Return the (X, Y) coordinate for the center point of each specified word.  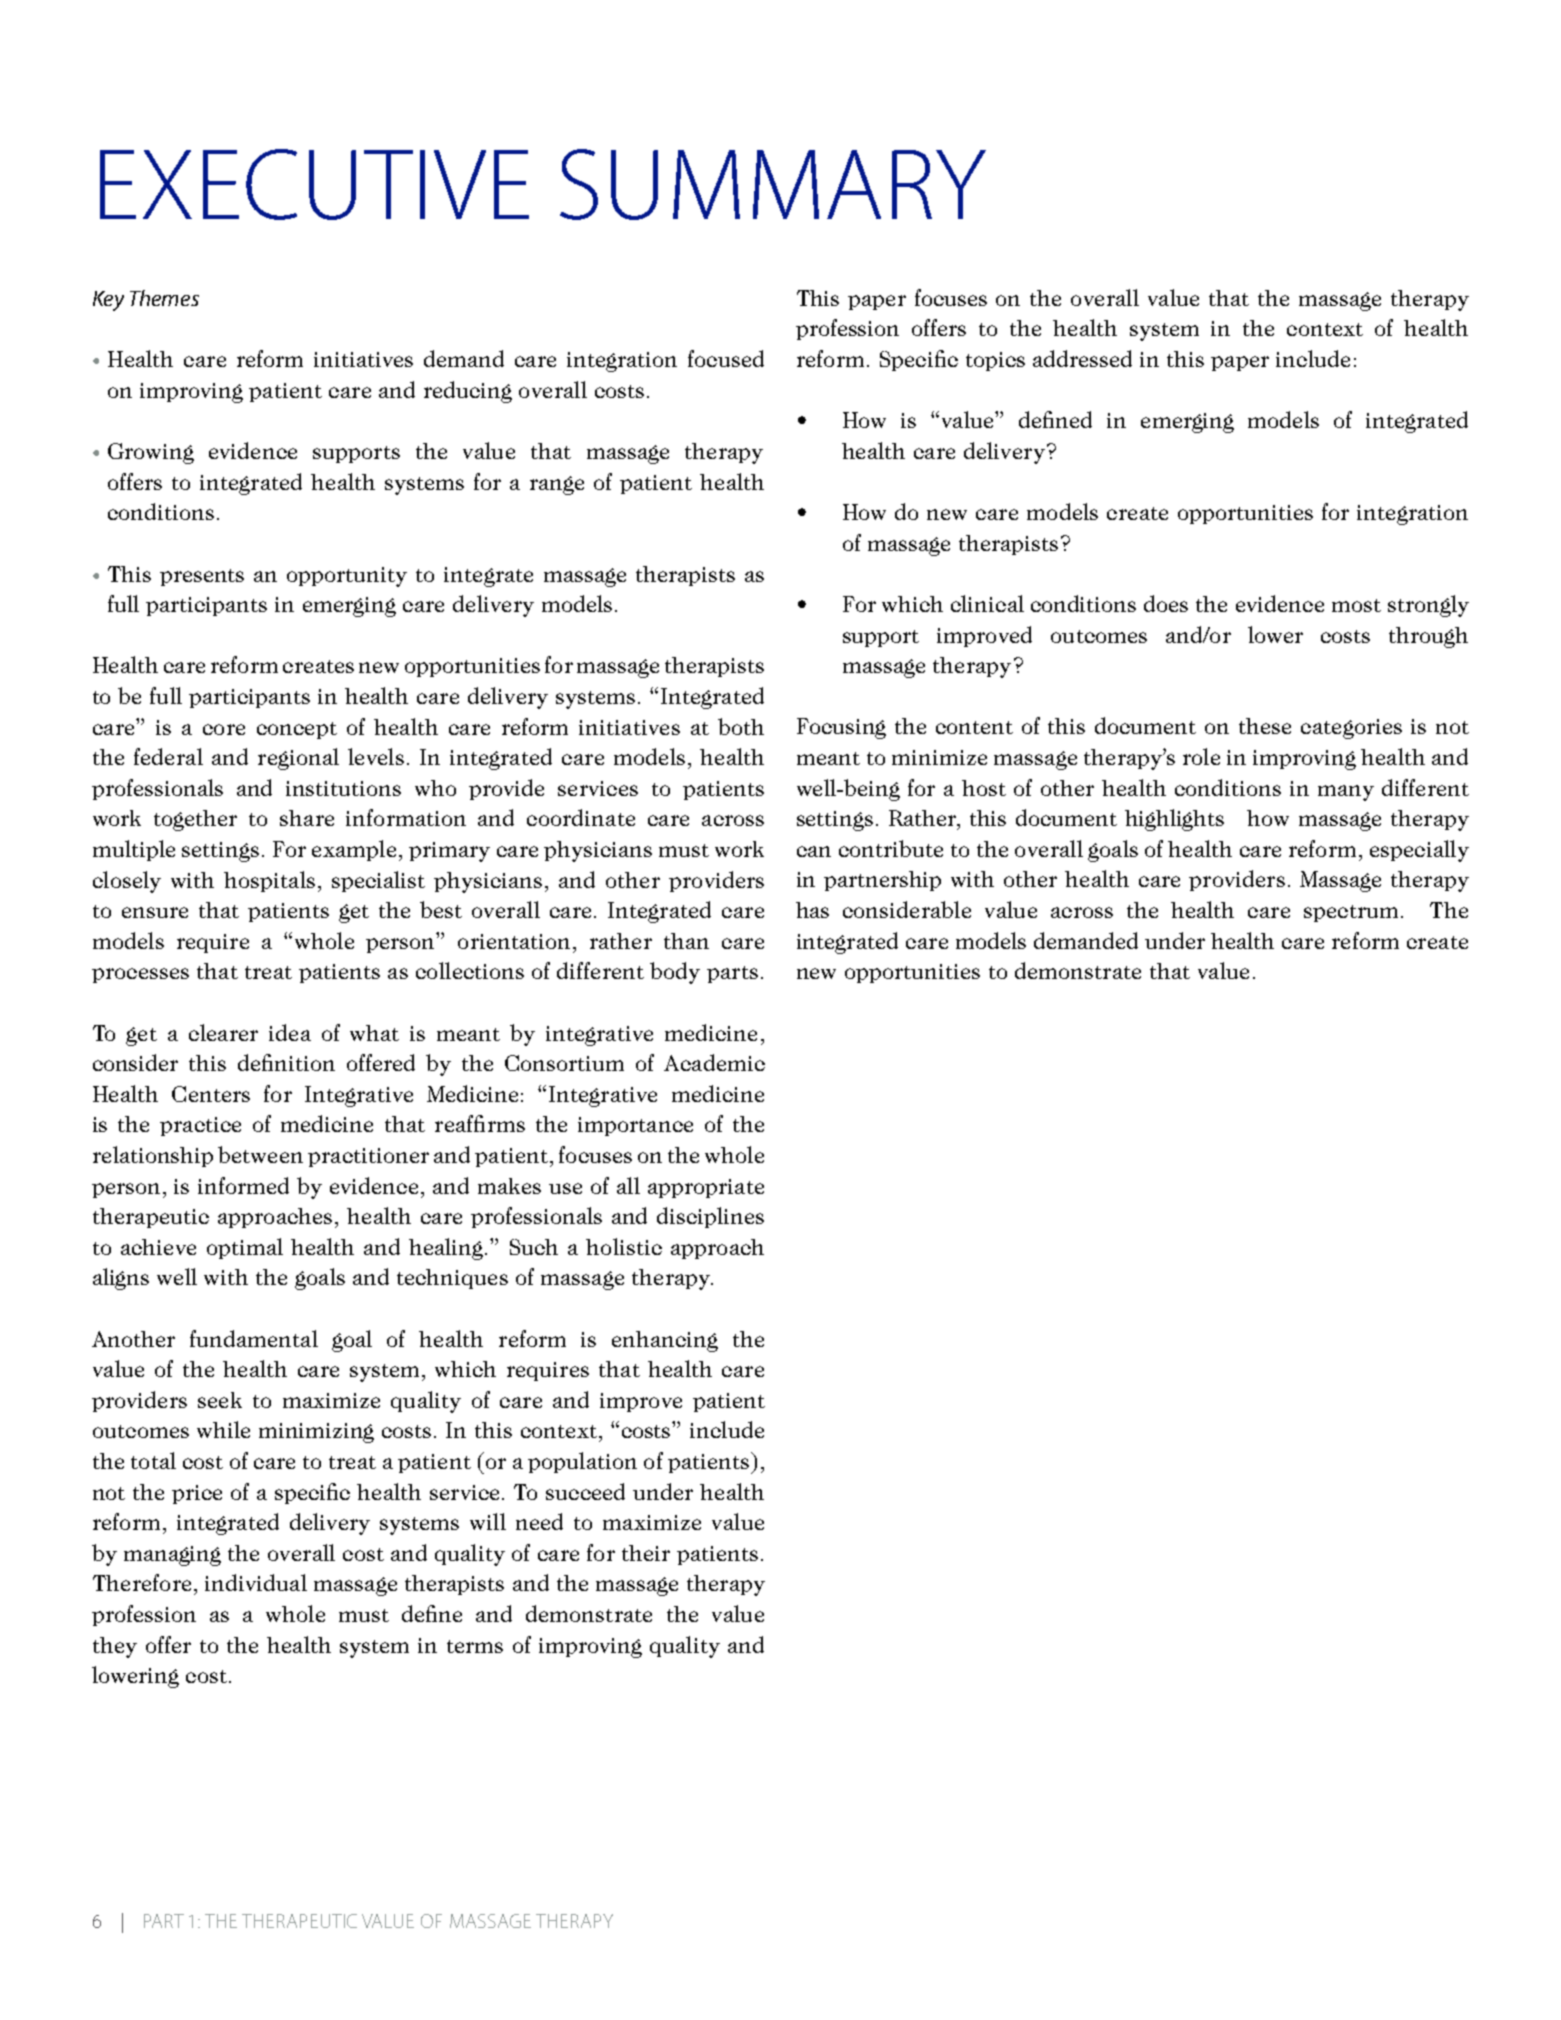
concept (297, 730)
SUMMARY (773, 184)
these (1265, 726)
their (646, 1553)
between (260, 1154)
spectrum (1351, 913)
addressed (1082, 358)
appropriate (706, 1188)
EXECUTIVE (314, 184)
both (741, 726)
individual (256, 1582)
